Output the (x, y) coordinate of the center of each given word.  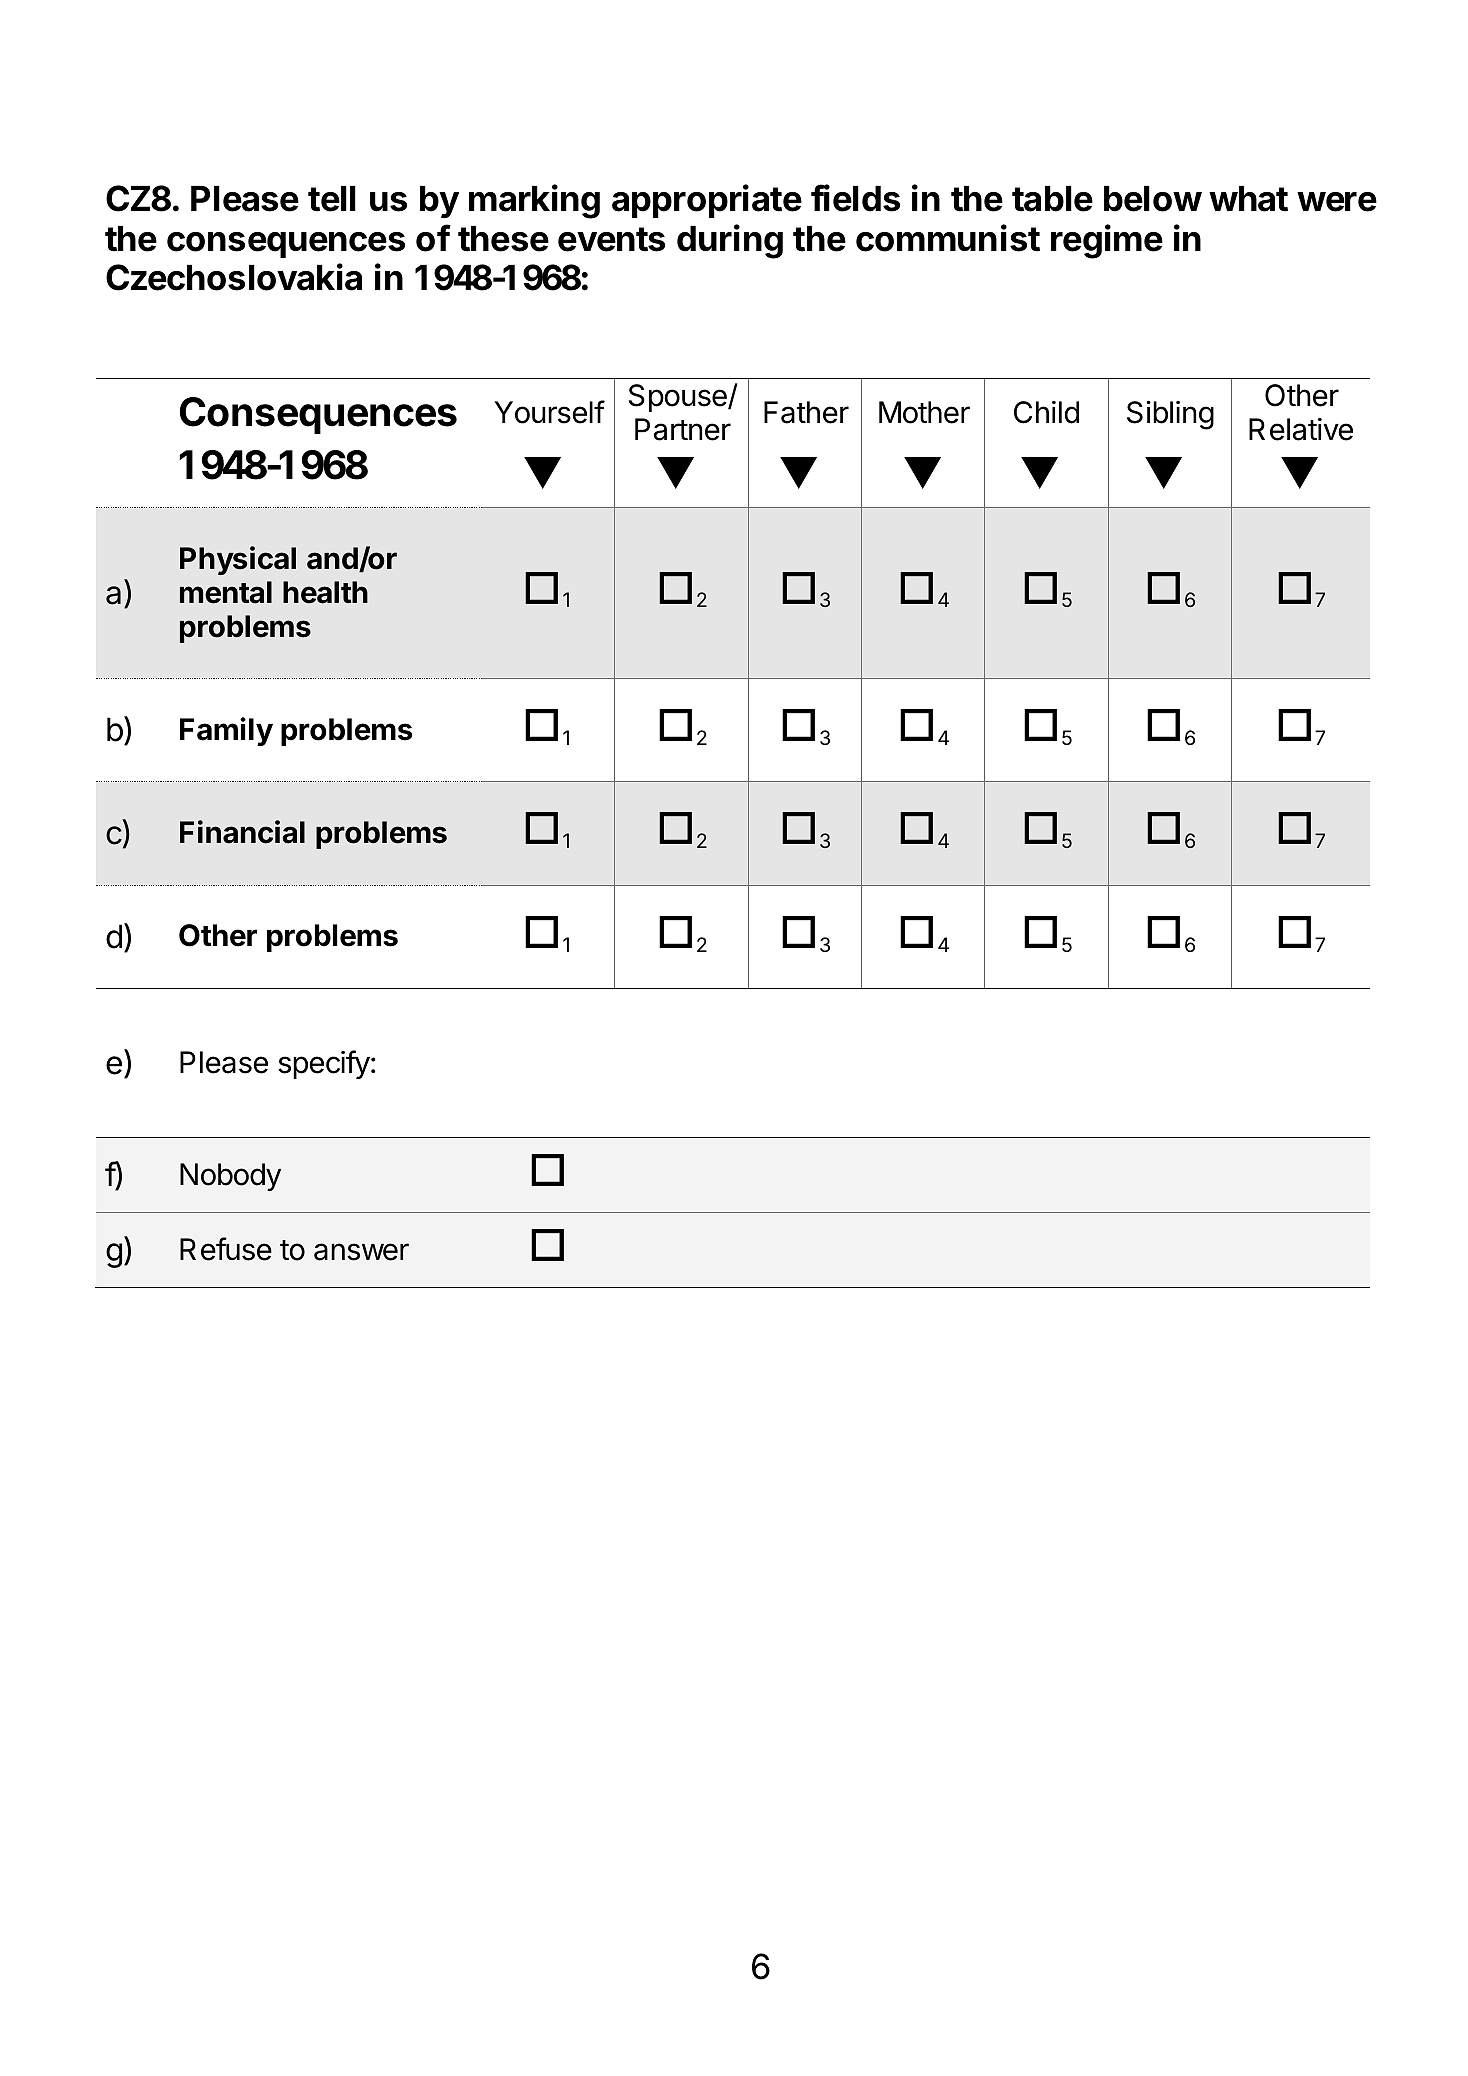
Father (806, 412)
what (1248, 199)
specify (324, 1064)
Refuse (226, 1249)
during (730, 241)
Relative (1301, 429)
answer (361, 1252)
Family (226, 731)
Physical (238, 560)
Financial (242, 832)
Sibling (1170, 415)
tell (332, 199)
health (325, 592)
